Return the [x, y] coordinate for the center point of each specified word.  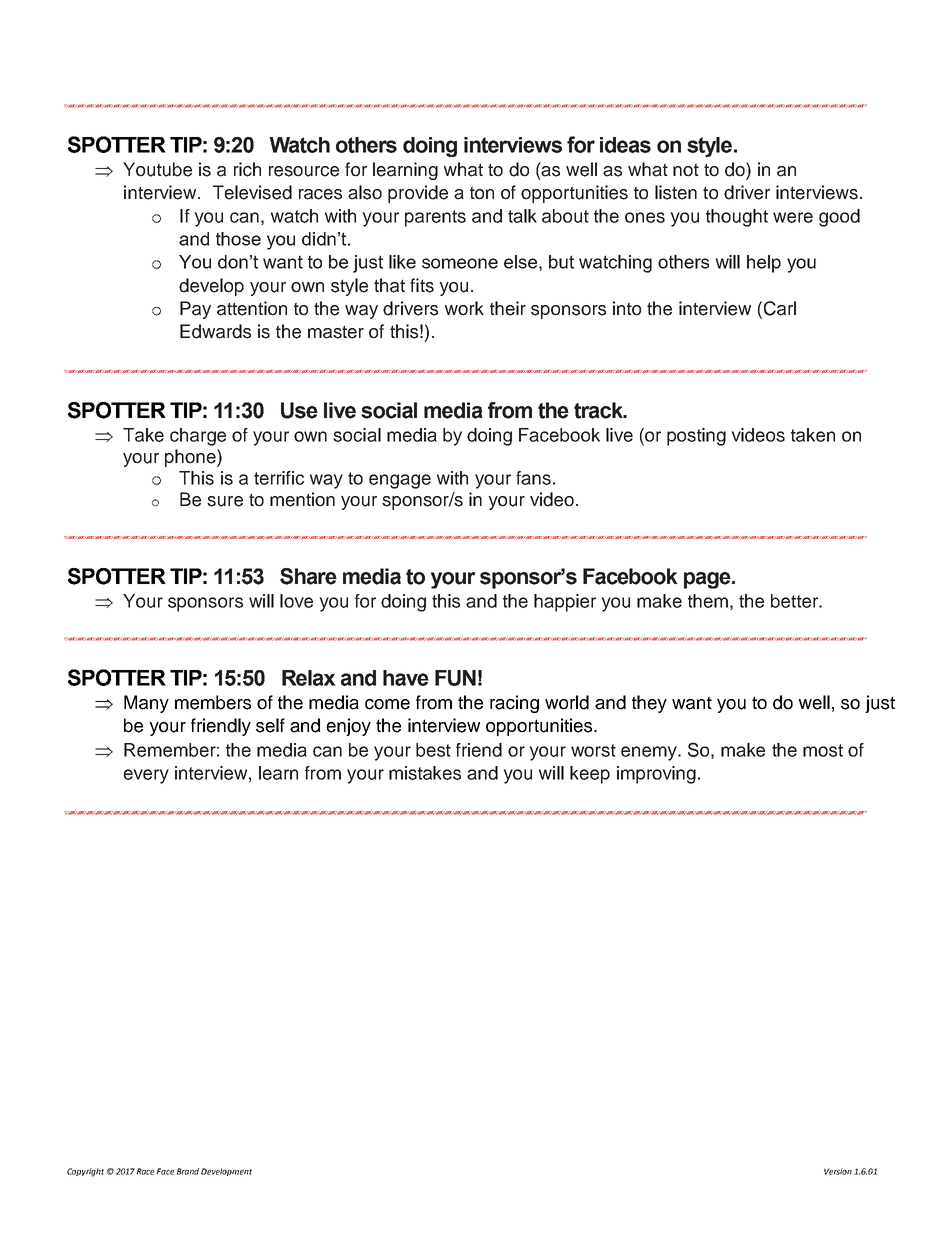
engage [400, 481]
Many [146, 704]
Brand [188, 1171]
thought [737, 218]
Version [838, 1171]
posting [696, 437]
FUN [455, 678]
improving [656, 775]
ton [482, 193]
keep [590, 775]
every [146, 776]
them [708, 601]
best [433, 750]
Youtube [157, 169]
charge [198, 437]
